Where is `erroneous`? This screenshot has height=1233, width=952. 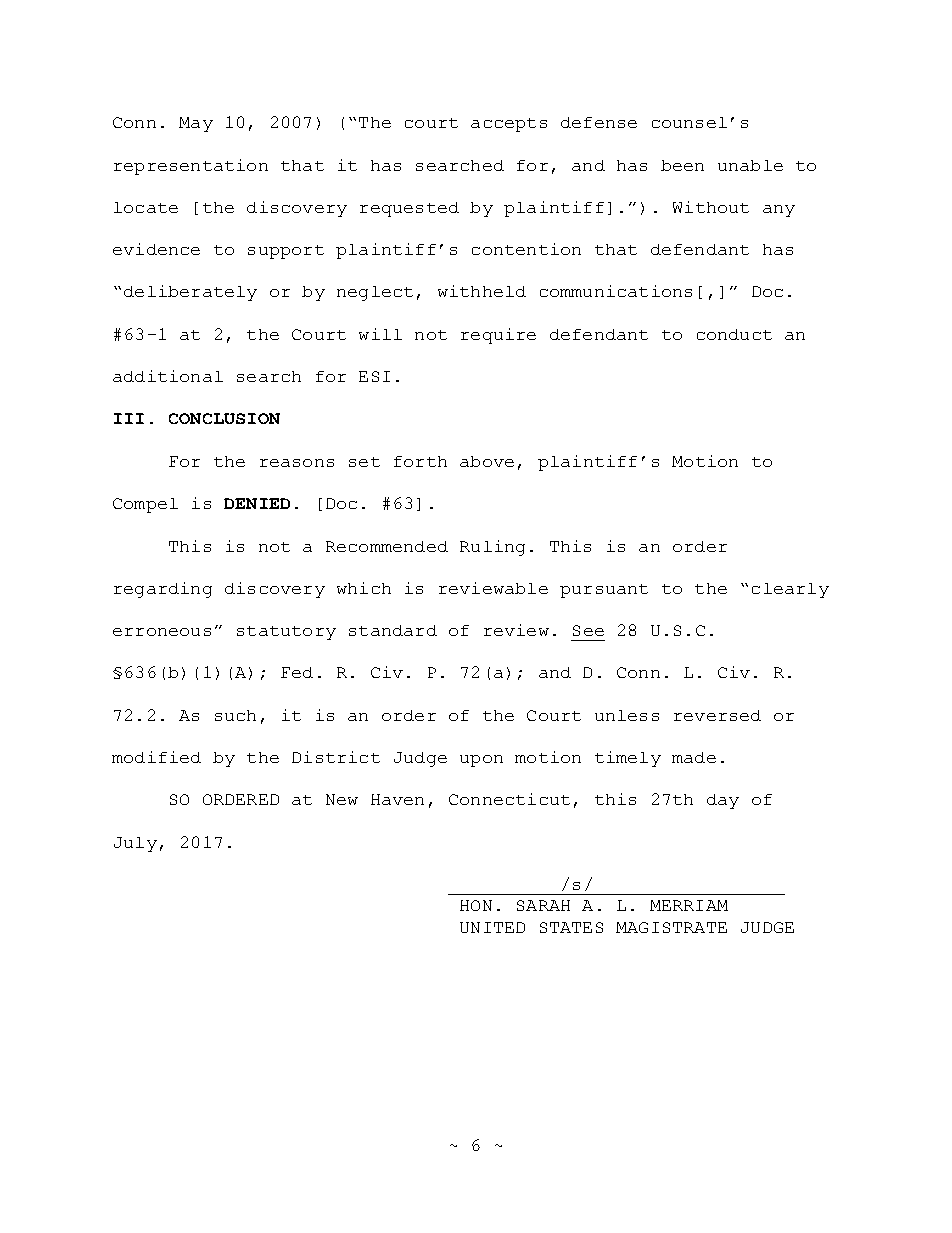
erroneous is located at coordinates (162, 632).
